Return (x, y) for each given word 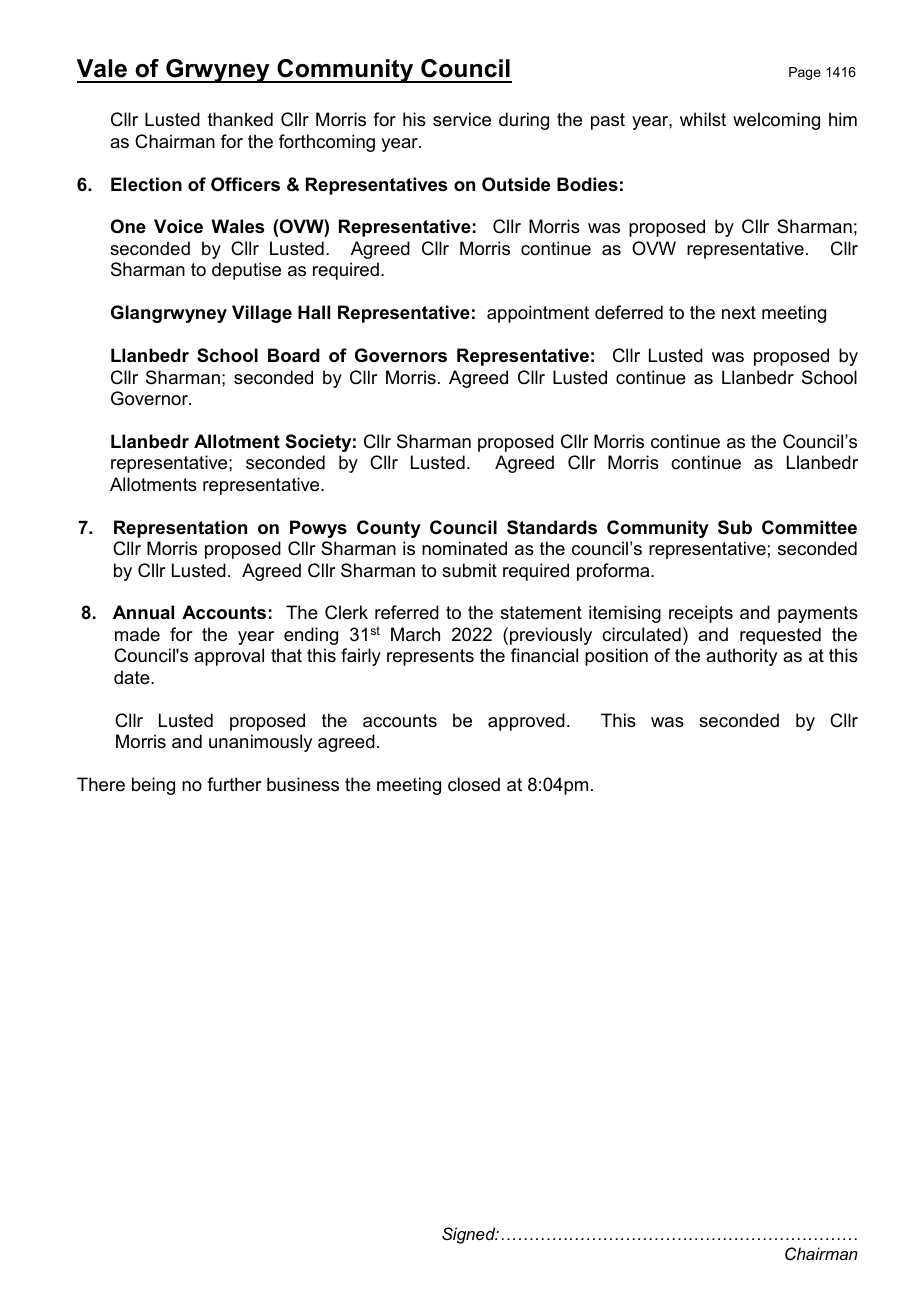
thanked (240, 119)
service (462, 119)
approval (229, 657)
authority (741, 657)
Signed (470, 1235)
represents (430, 657)
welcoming (776, 121)
